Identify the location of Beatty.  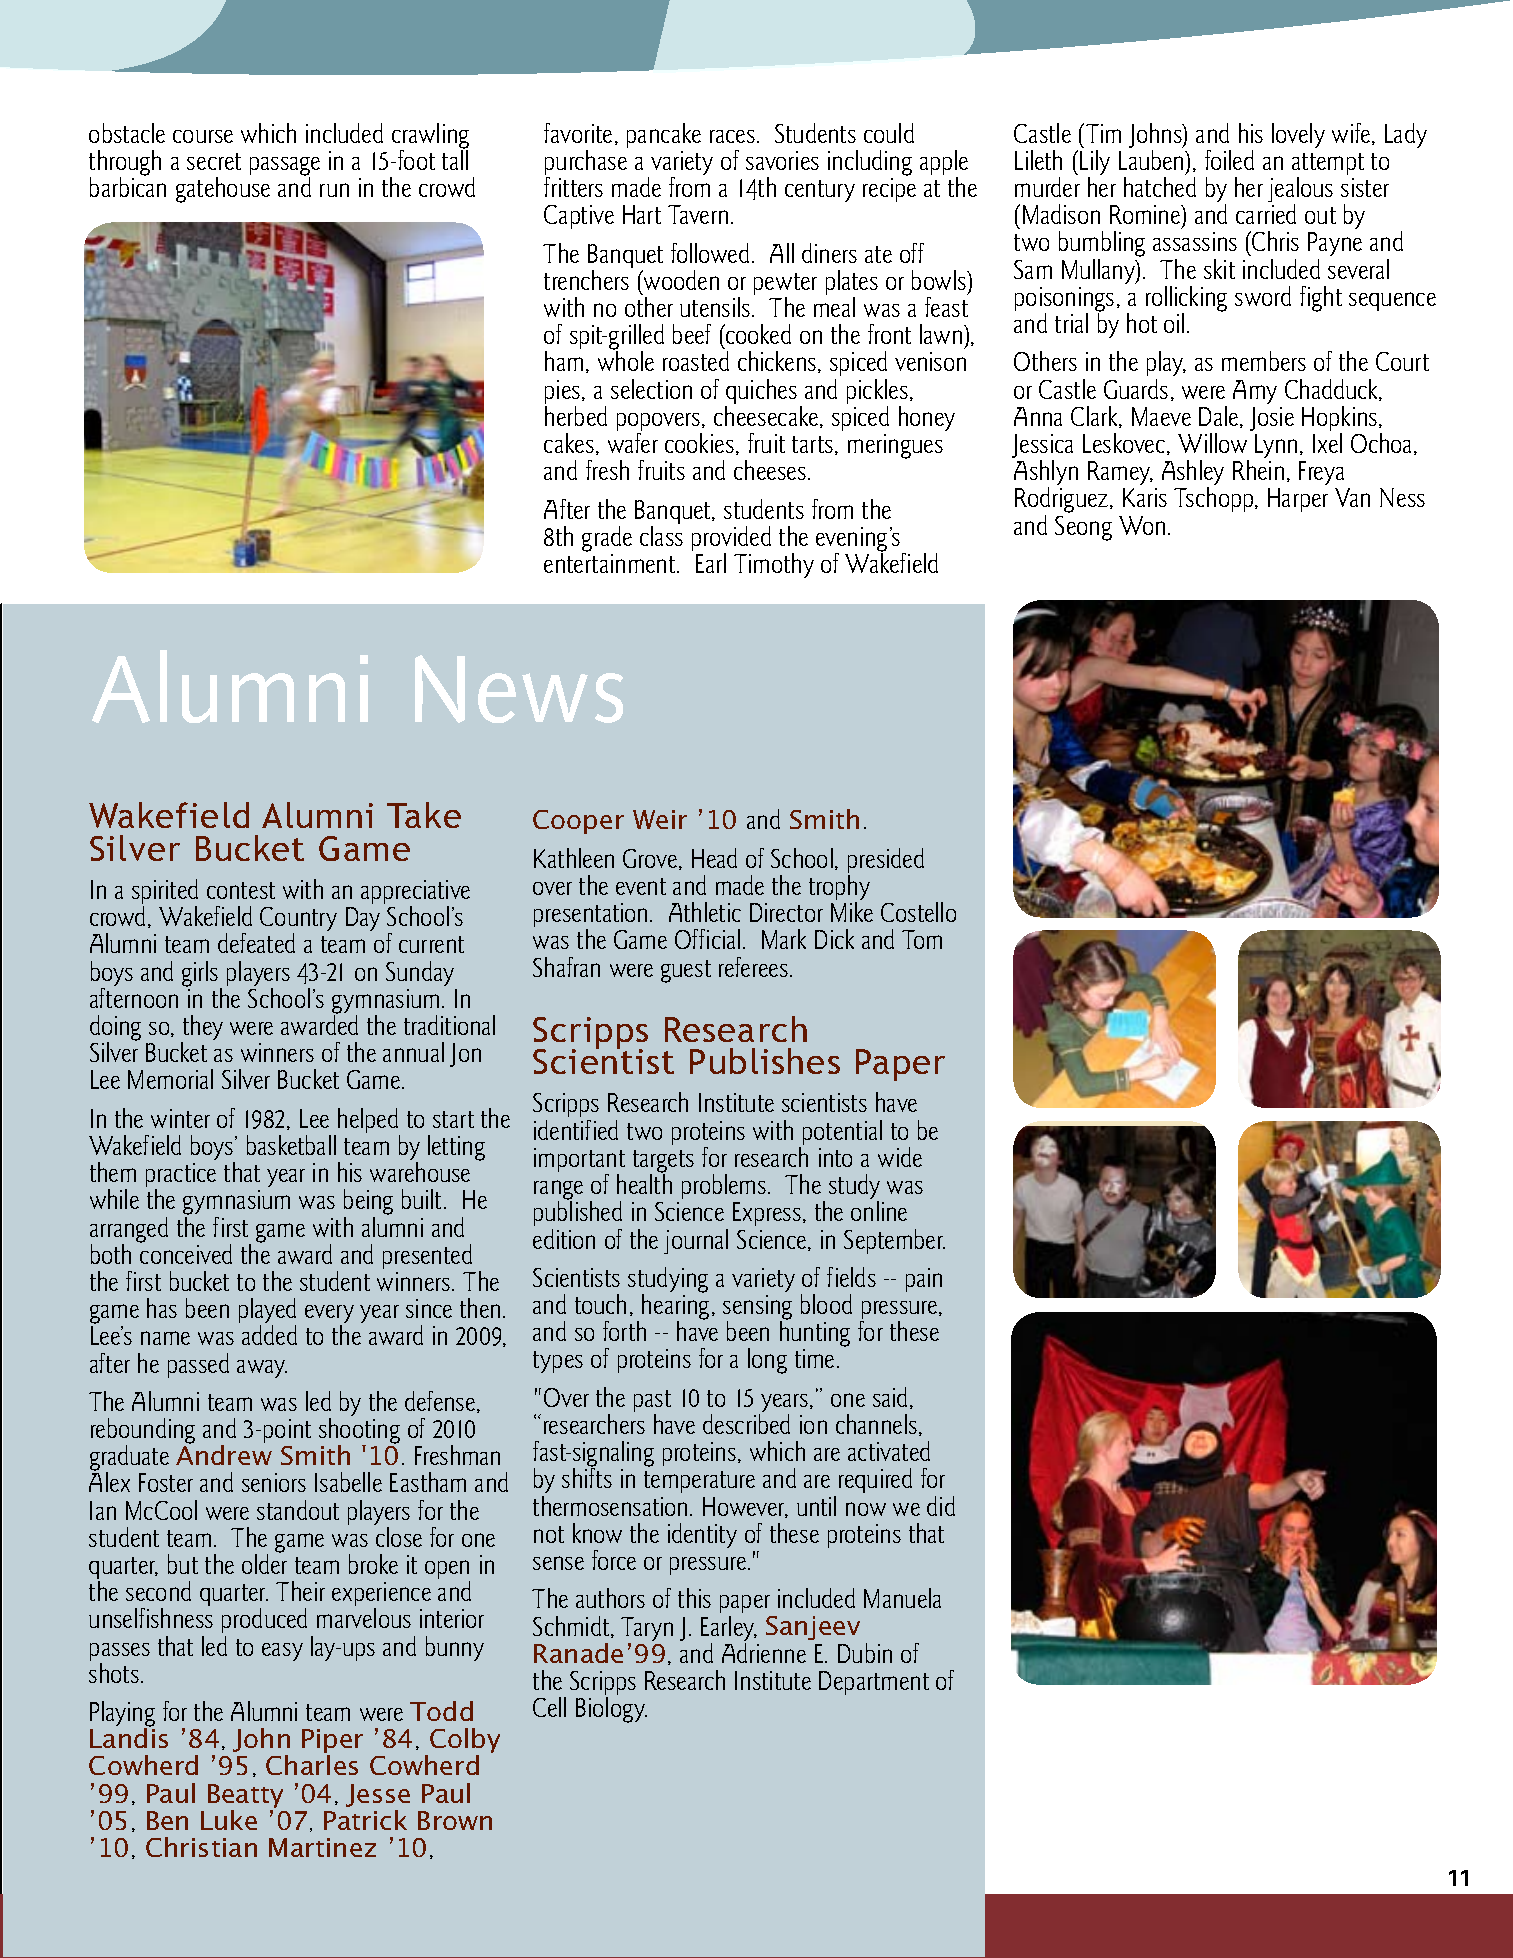
(245, 1796).
